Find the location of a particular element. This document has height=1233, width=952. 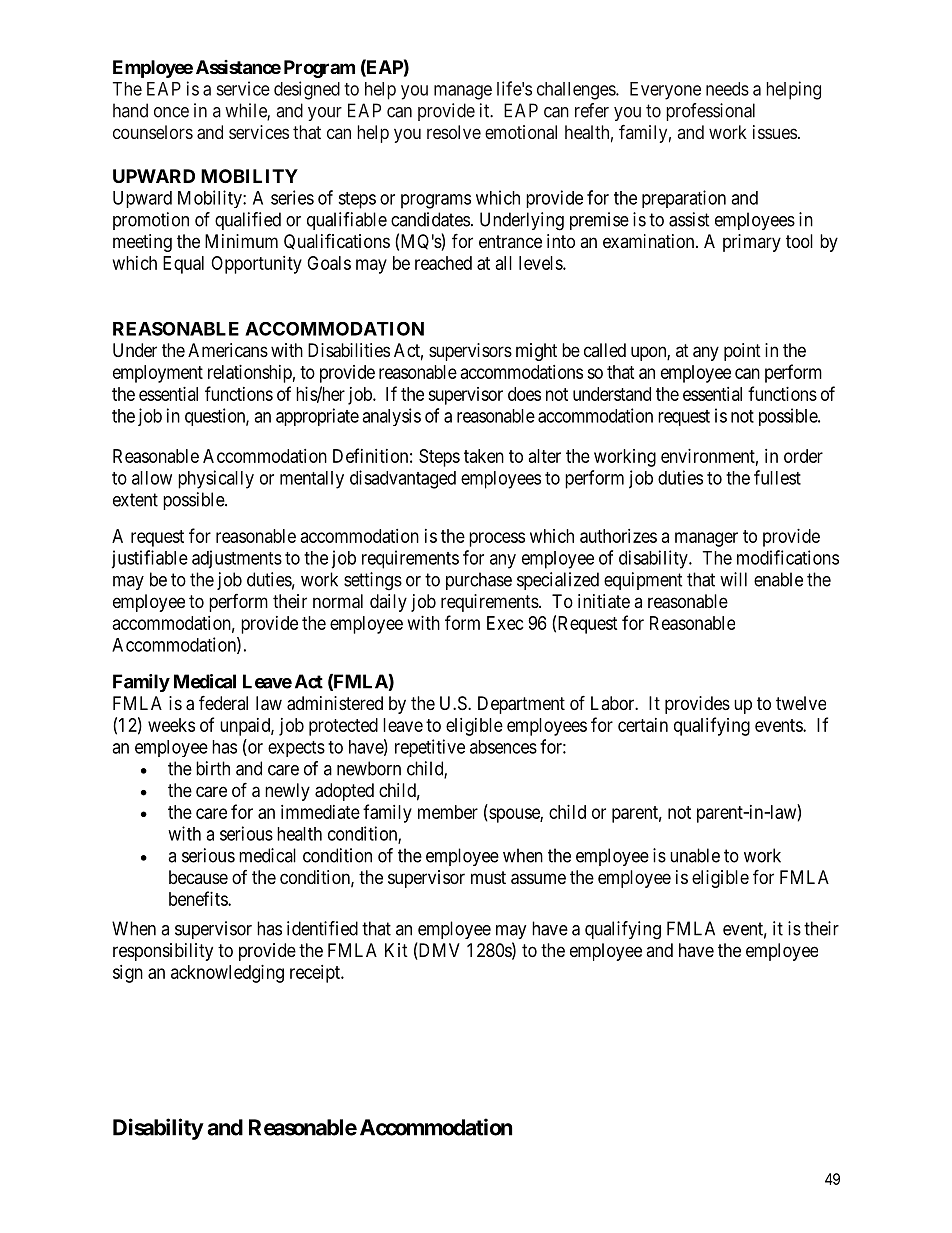

point is located at coordinates (742, 352).
